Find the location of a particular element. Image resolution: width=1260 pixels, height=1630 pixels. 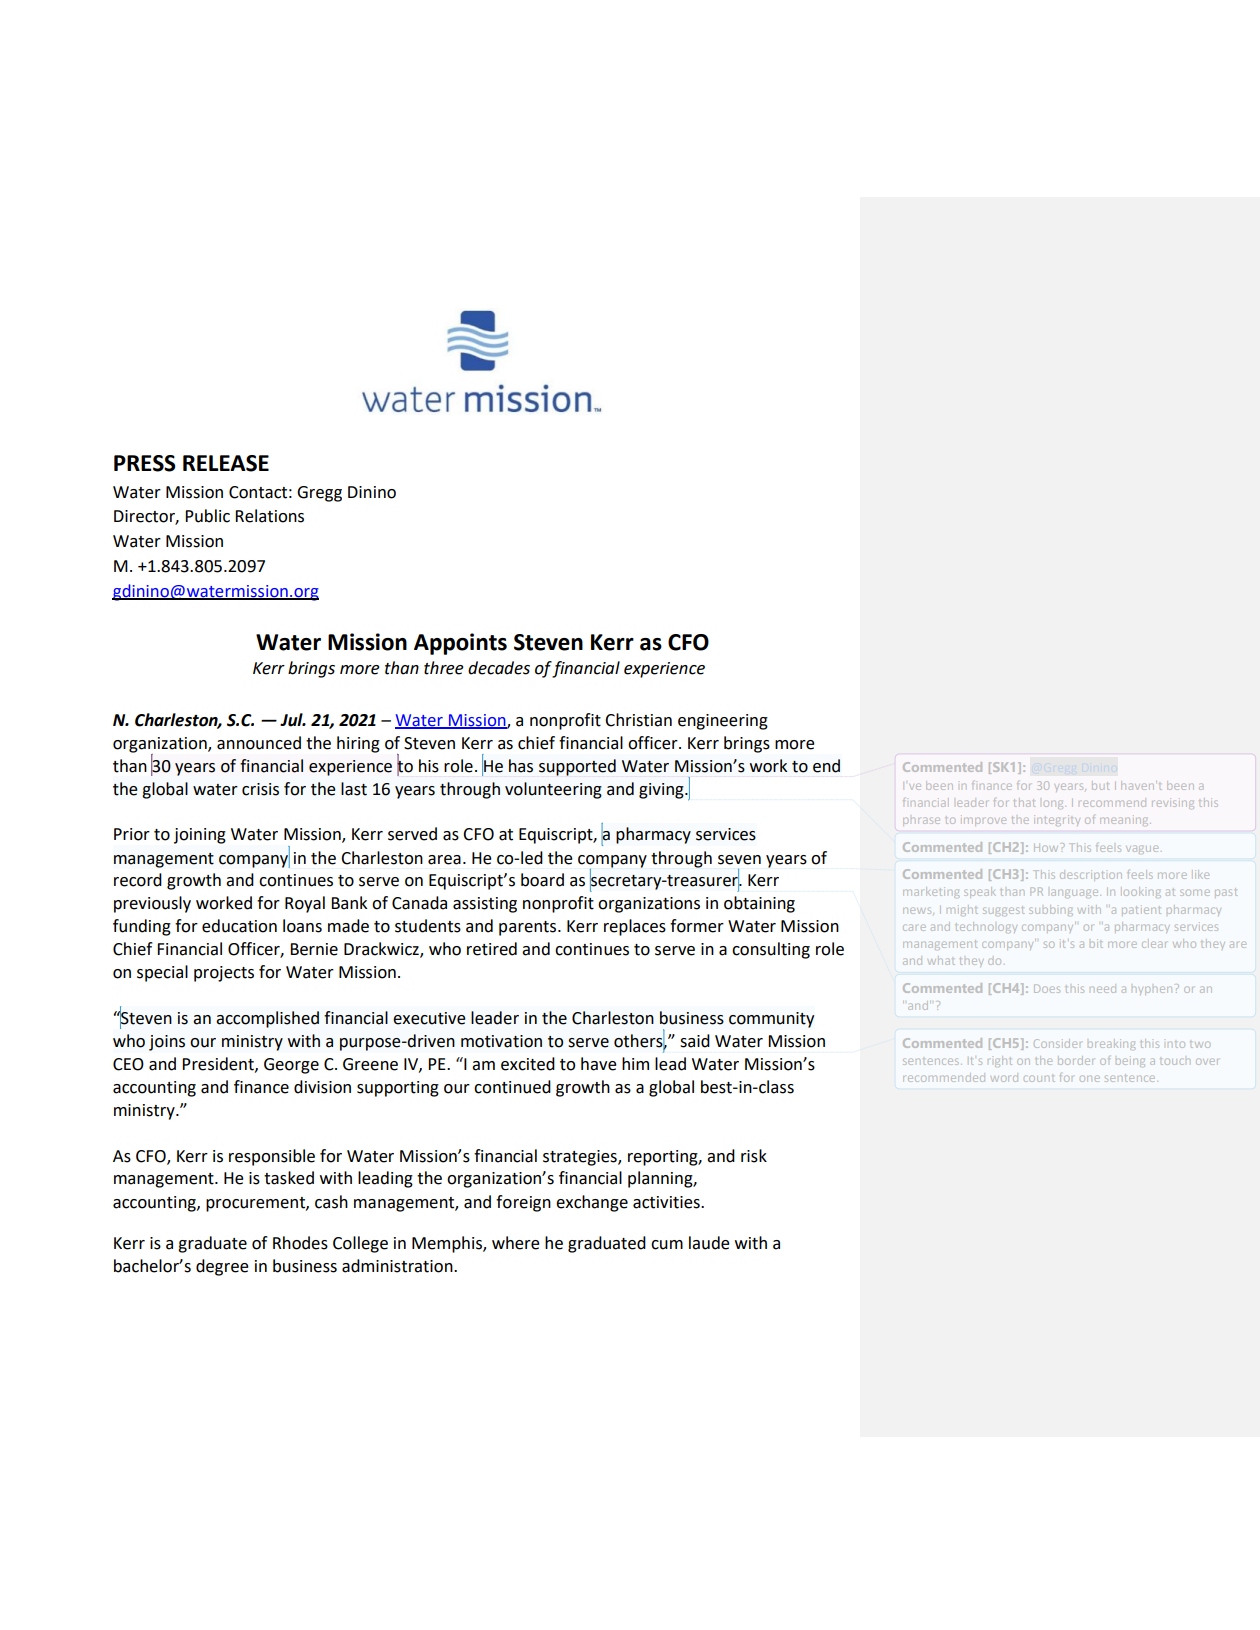

division is located at coordinates (322, 1087).
